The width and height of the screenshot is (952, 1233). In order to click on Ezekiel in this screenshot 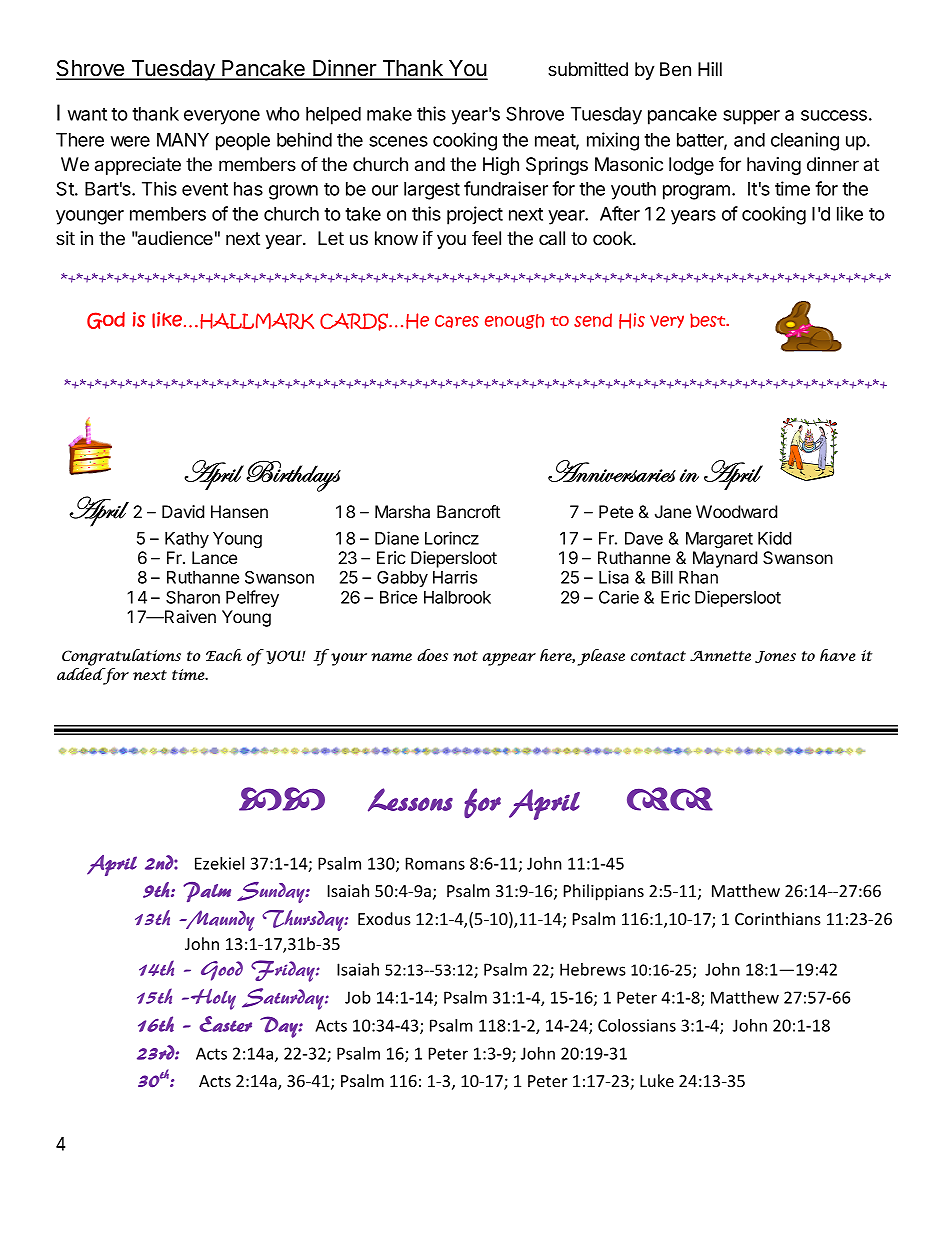, I will do `click(219, 863)`.
